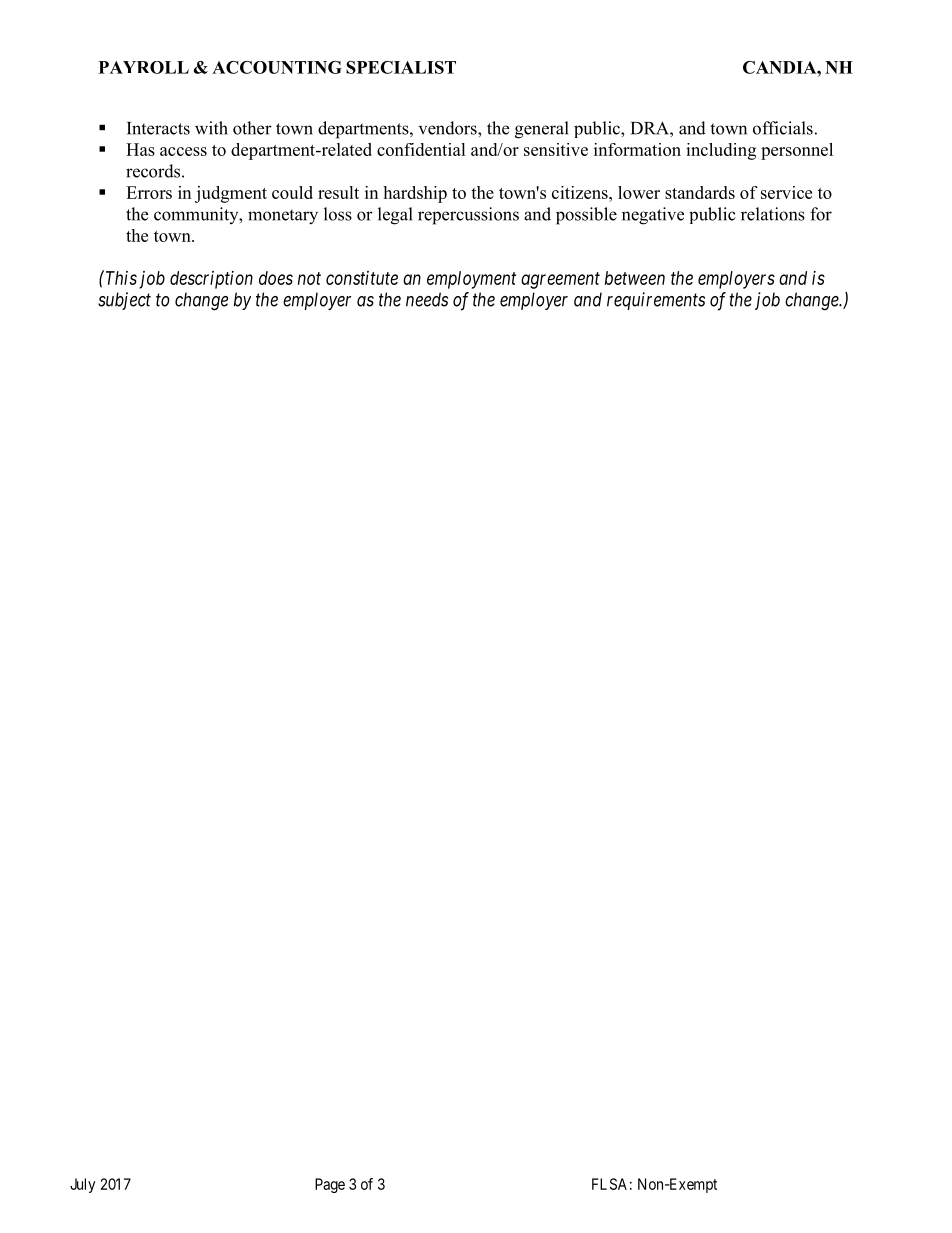 This screenshot has width=952, height=1233. What do you see at coordinates (656, 301) in the screenshot?
I see `requirements` at bounding box center [656, 301].
